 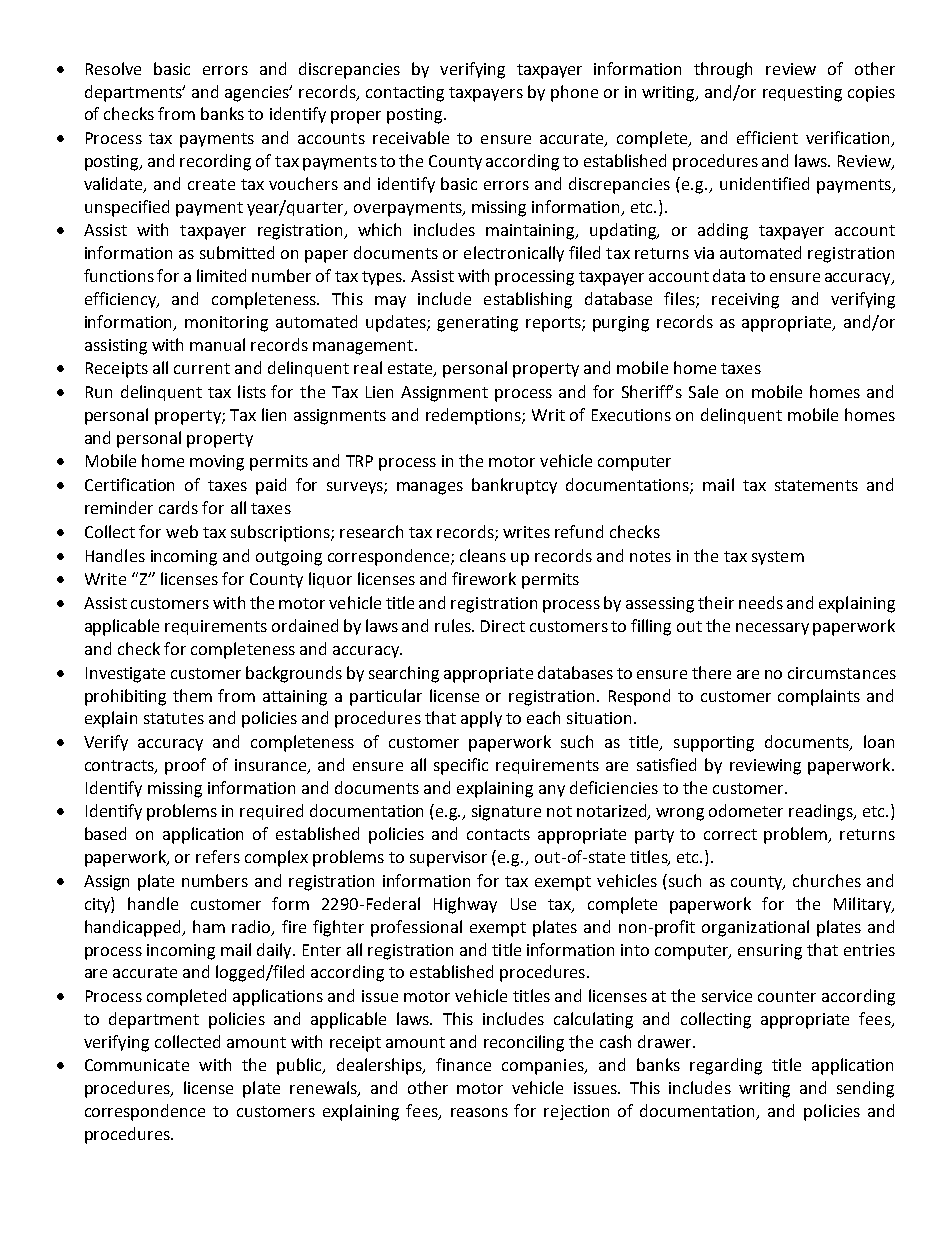 I want to click on cleans, so click(x=483, y=555).
